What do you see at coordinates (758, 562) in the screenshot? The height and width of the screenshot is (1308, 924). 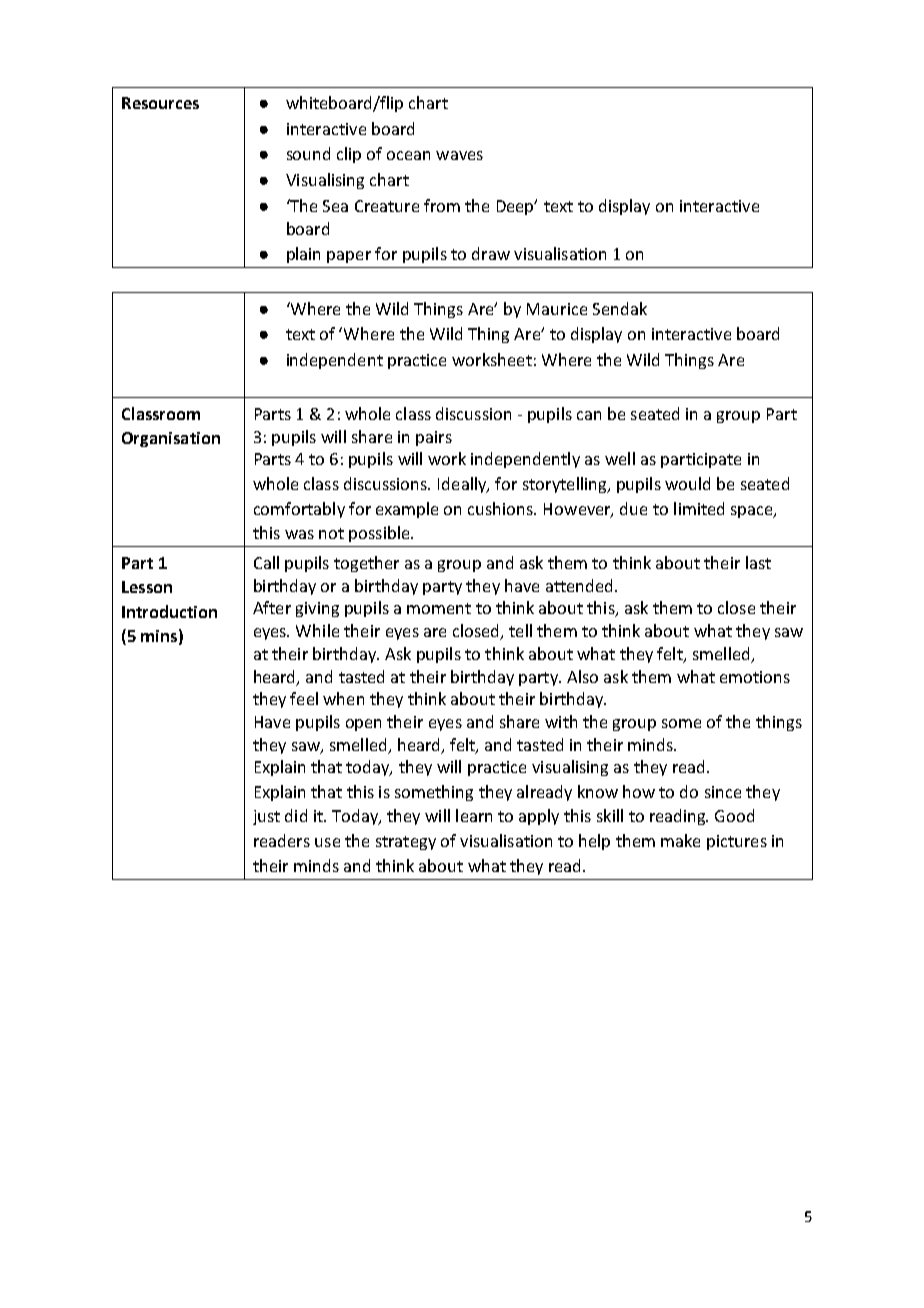 I see `last` at bounding box center [758, 562].
